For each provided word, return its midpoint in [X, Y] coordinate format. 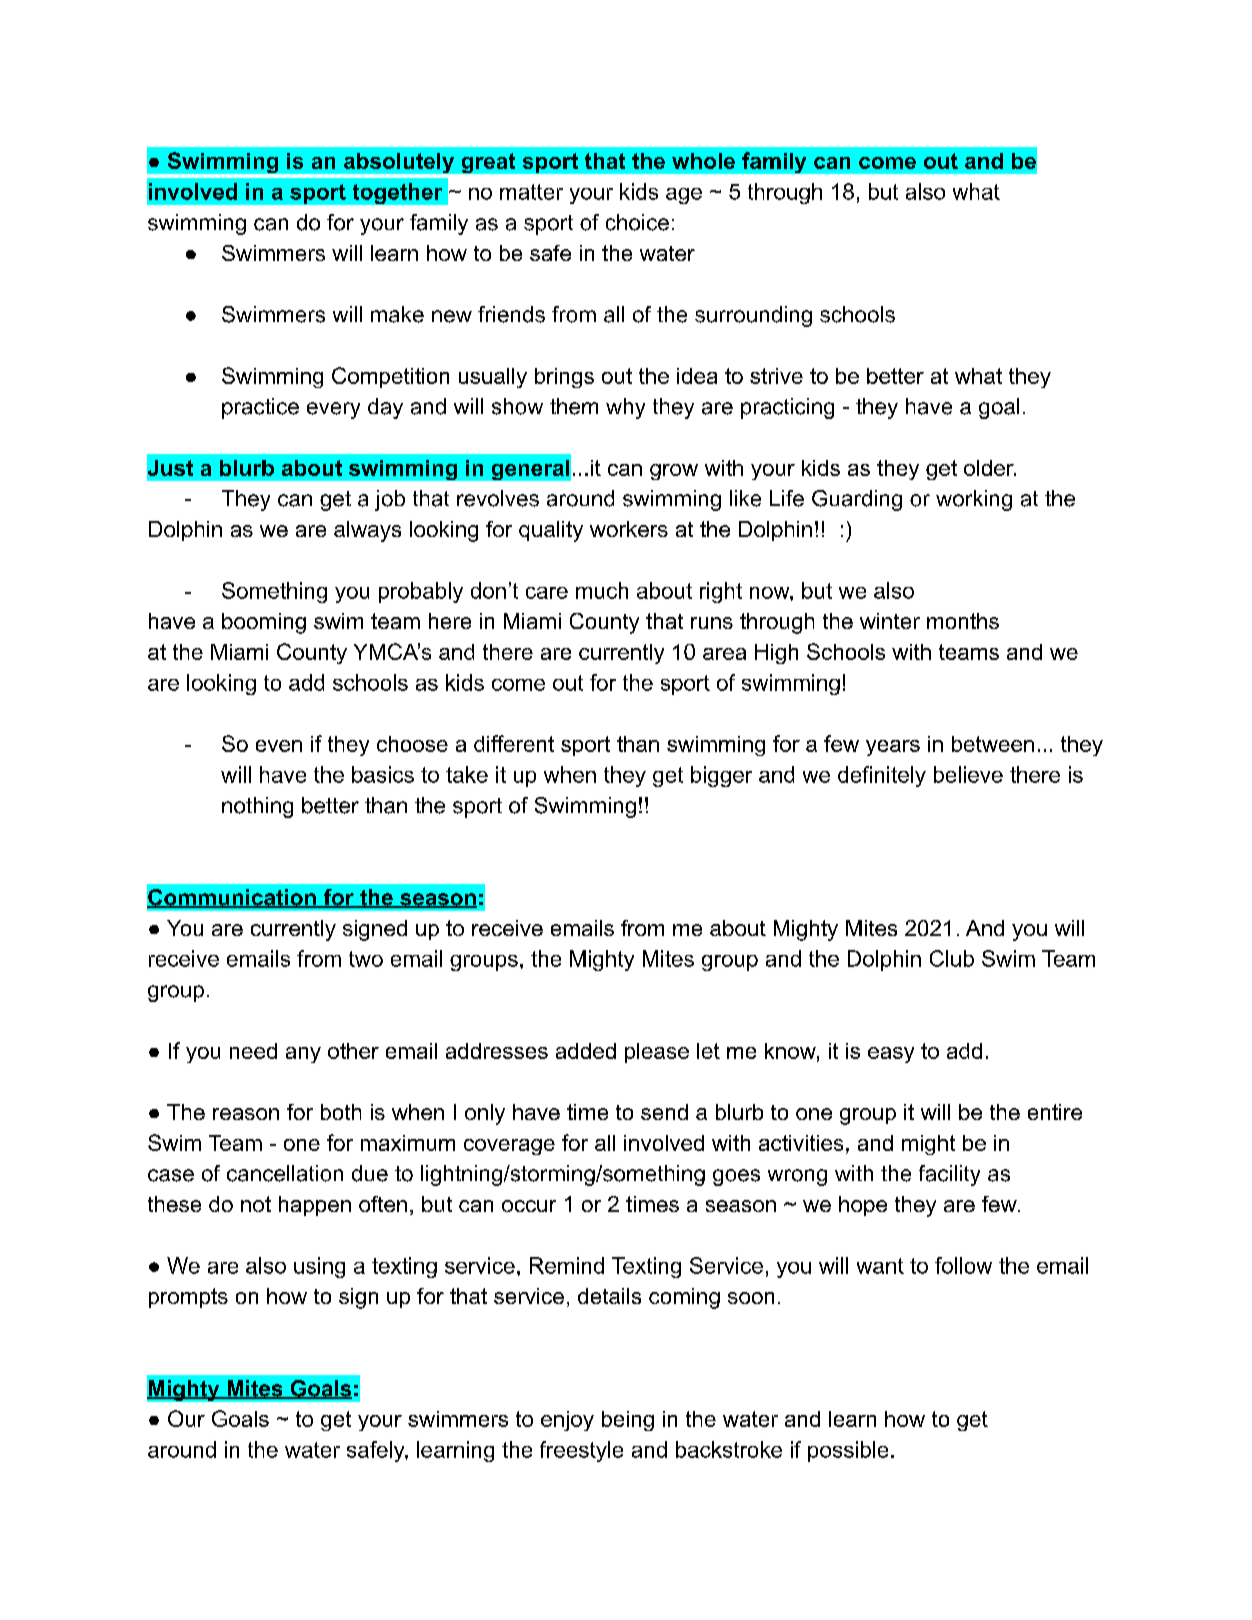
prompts [188, 1298]
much [602, 590]
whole [703, 161]
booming [264, 623]
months [963, 621]
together [397, 193]
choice [637, 222]
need [253, 1051]
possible [848, 1451]
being [628, 1421]
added [586, 1051]
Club [952, 958]
